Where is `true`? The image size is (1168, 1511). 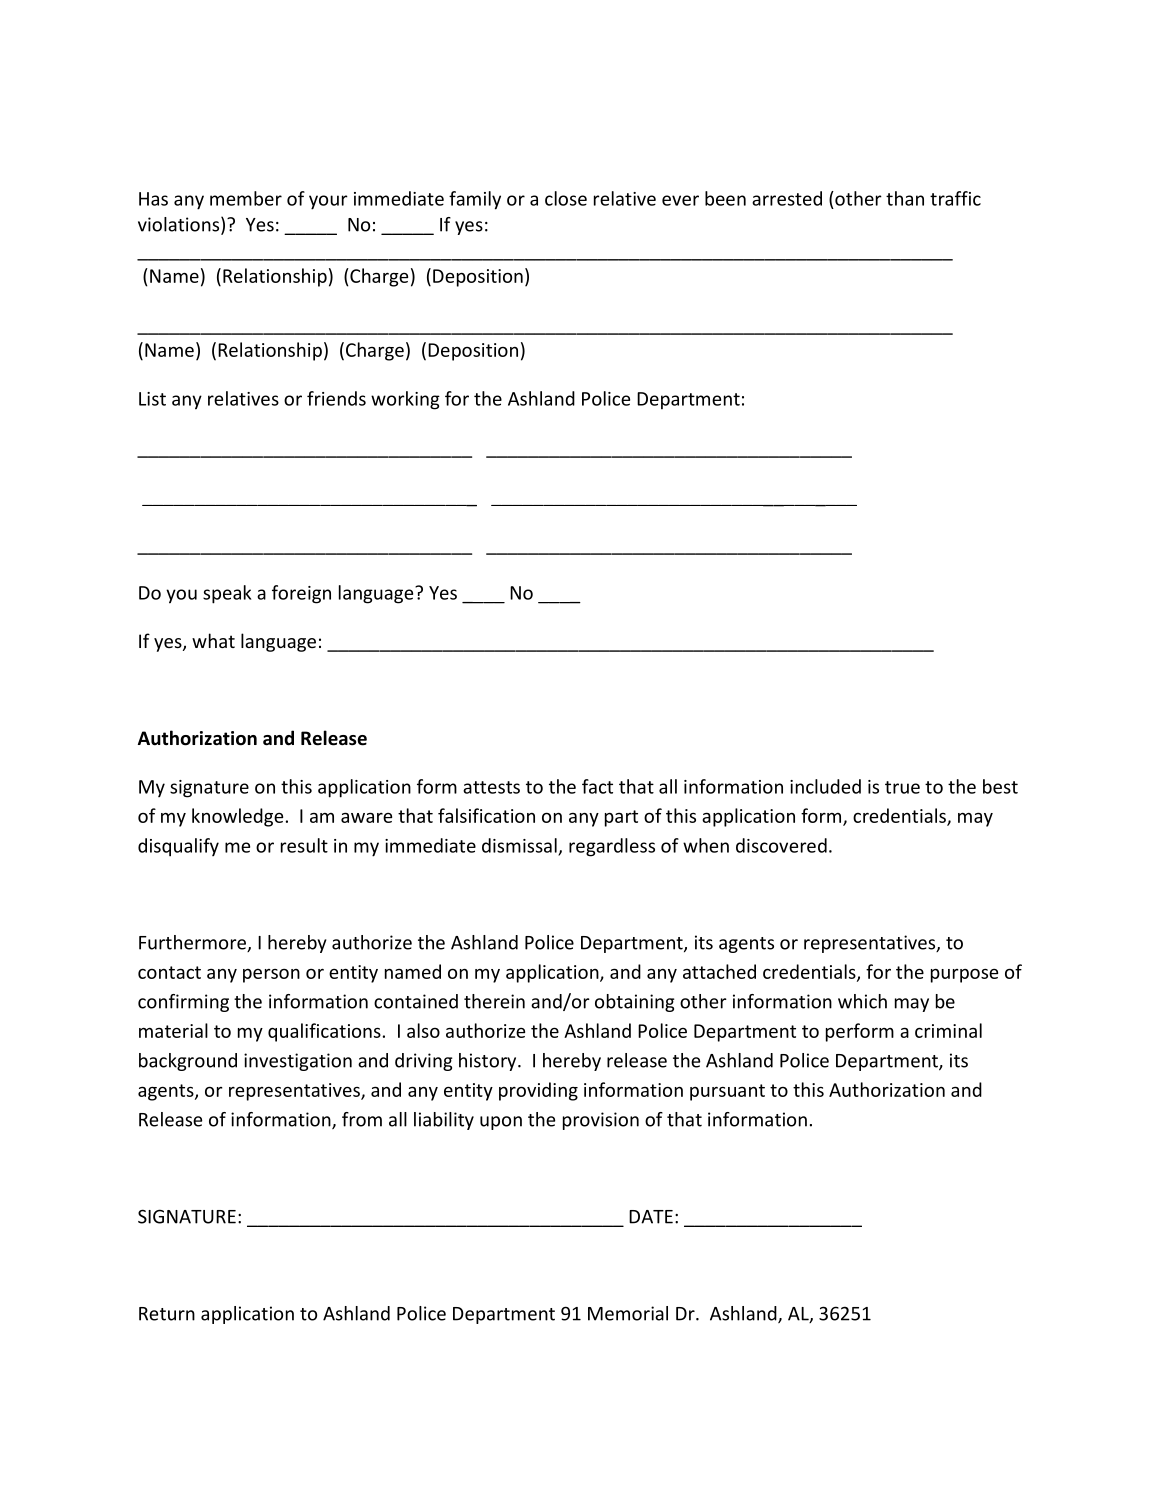 true is located at coordinates (902, 787).
